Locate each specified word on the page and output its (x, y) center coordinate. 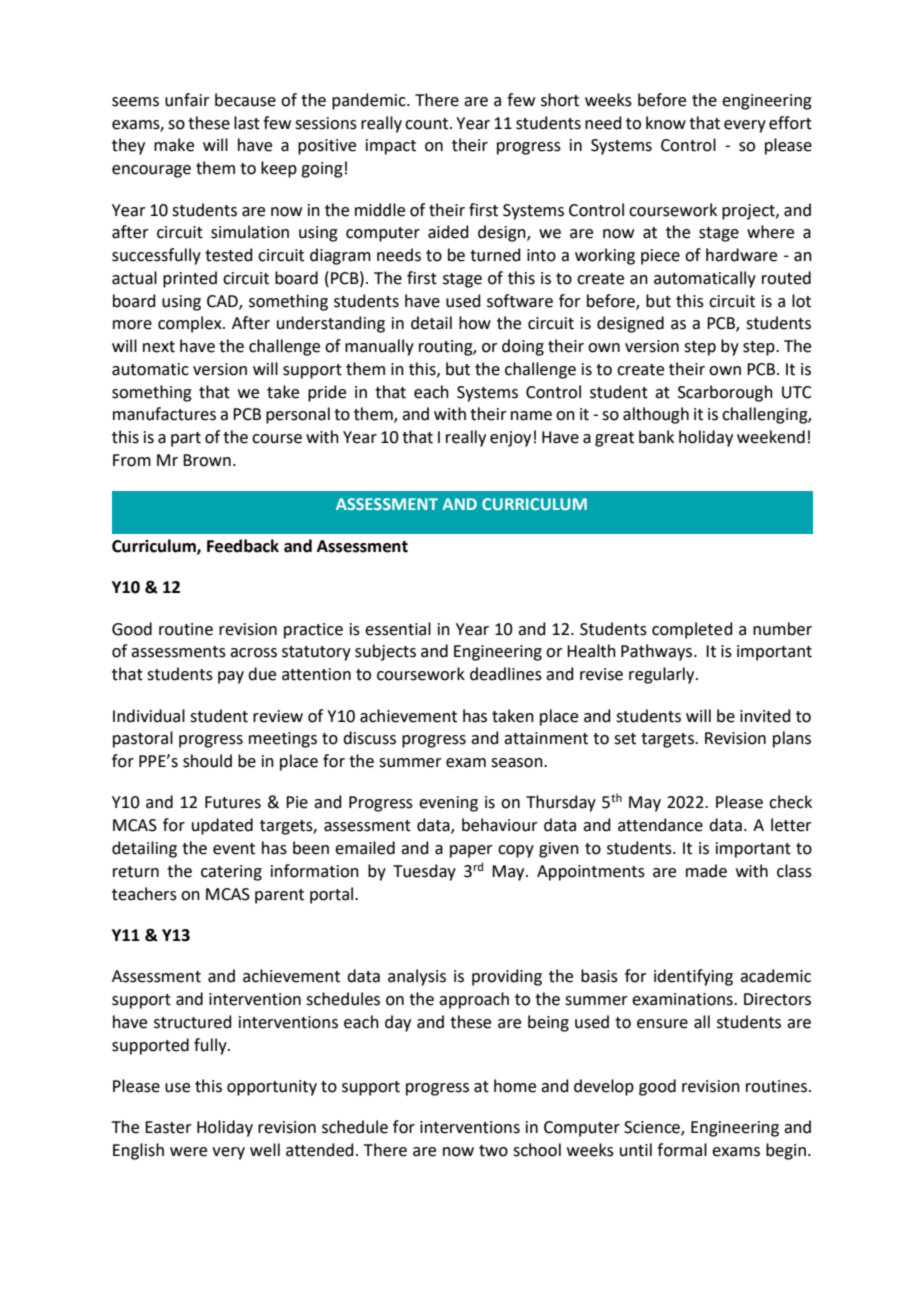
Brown (207, 460)
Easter (168, 1127)
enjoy (510, 439)
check (790, 802)
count (428, 124)
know (666, 123)
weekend (771, 437)
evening (448, 804)
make (174, 145)
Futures (233, 802)
